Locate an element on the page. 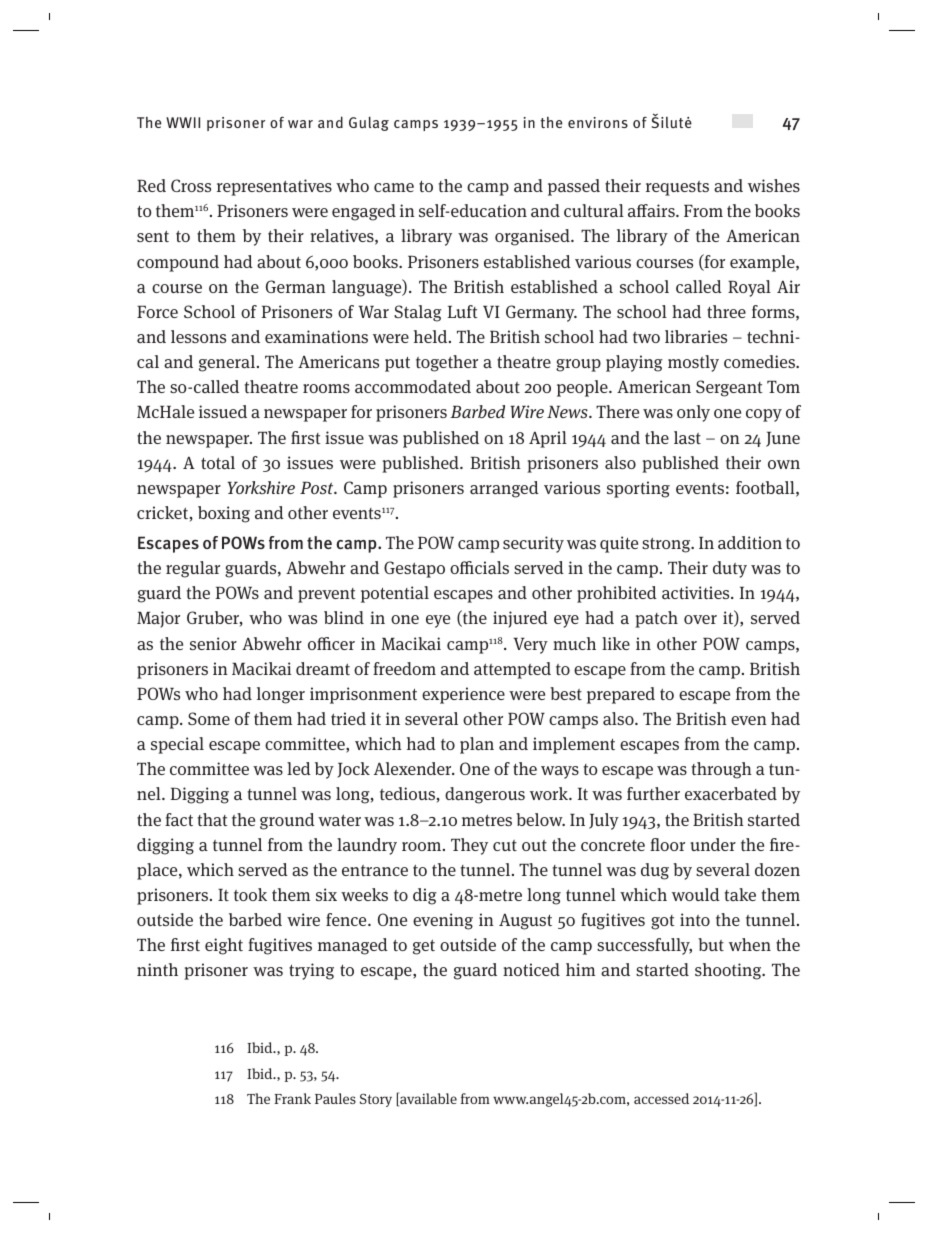 This image has width=952, height=1233. senior is located at coordinates (213, 643).
